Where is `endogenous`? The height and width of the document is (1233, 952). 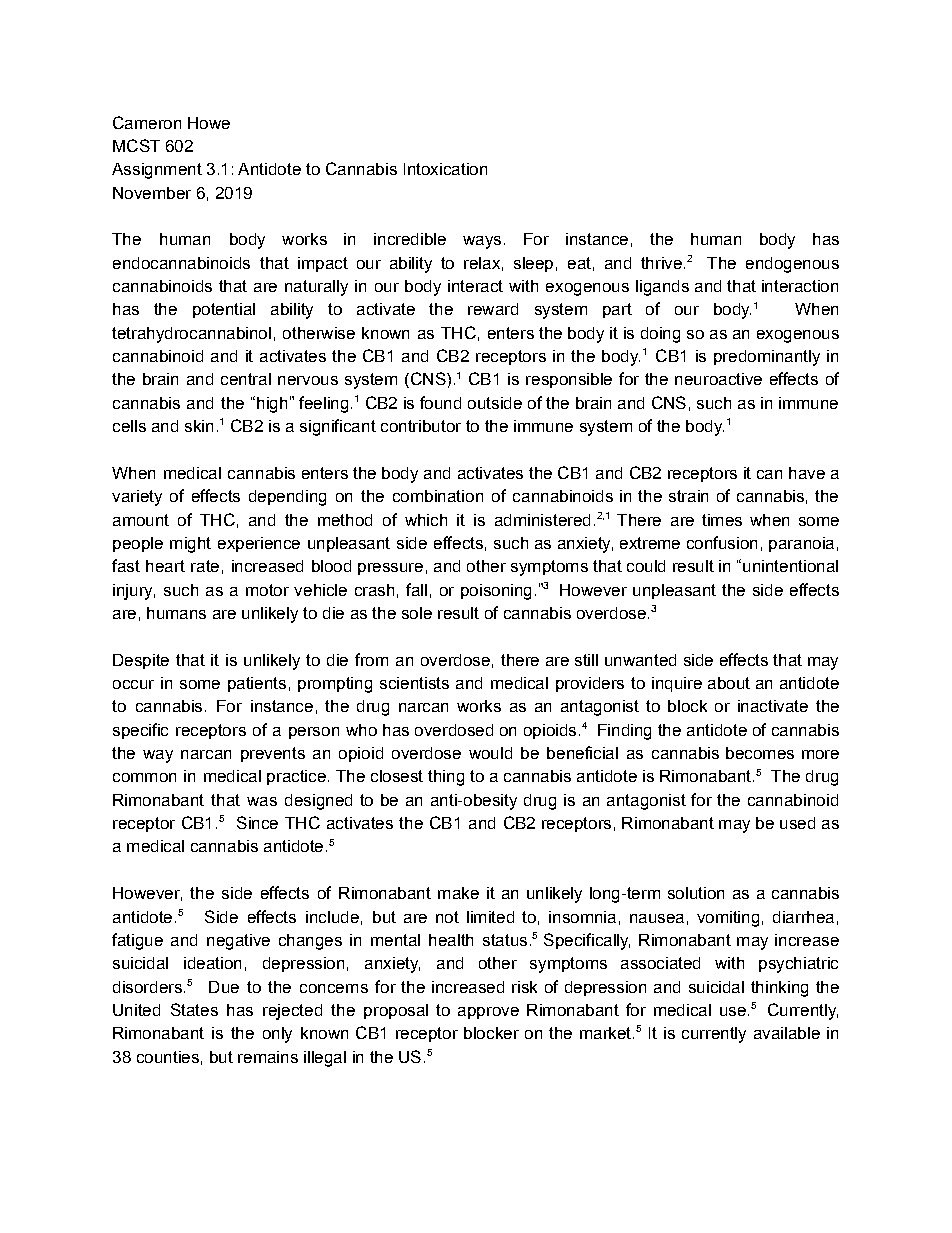
endogenous is located at coordinates (792, 265).
